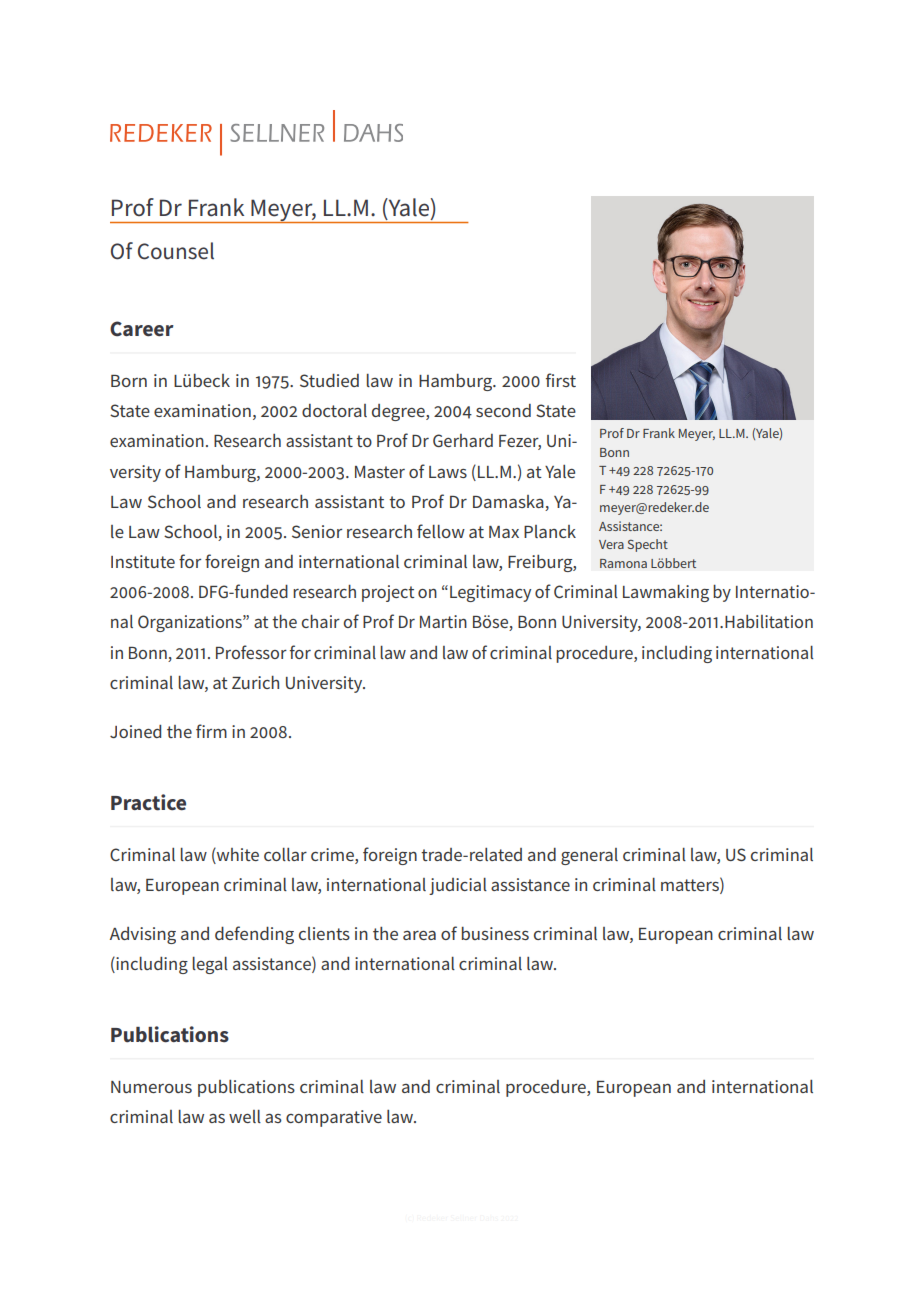  I want to click on Numerous, so click(151, 1087).
